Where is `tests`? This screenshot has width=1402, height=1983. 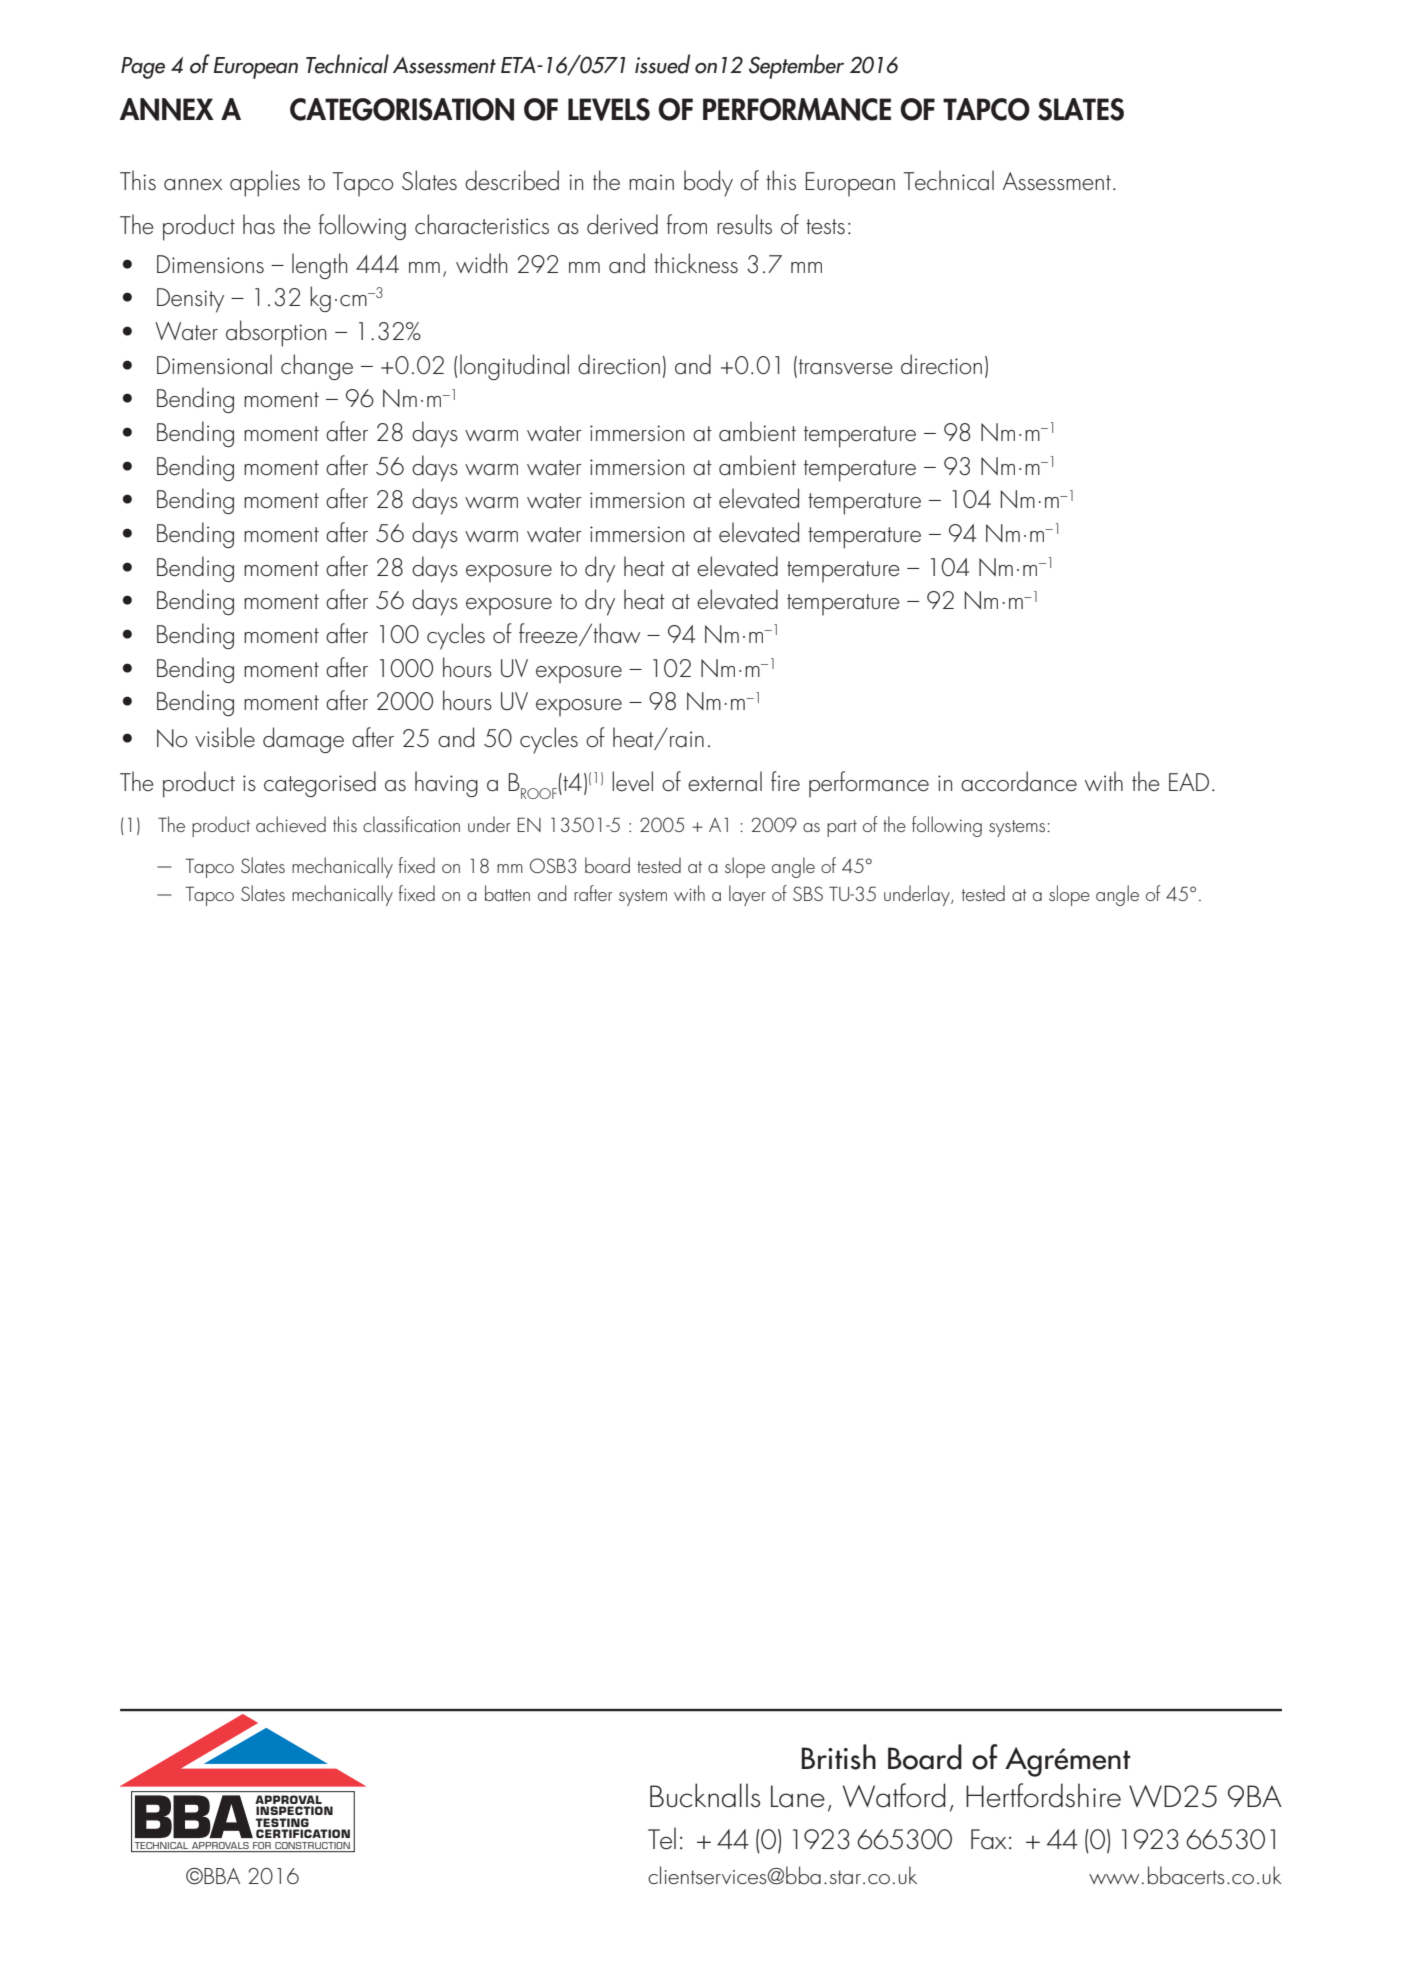 tests is located at coordinates (825, 226).
